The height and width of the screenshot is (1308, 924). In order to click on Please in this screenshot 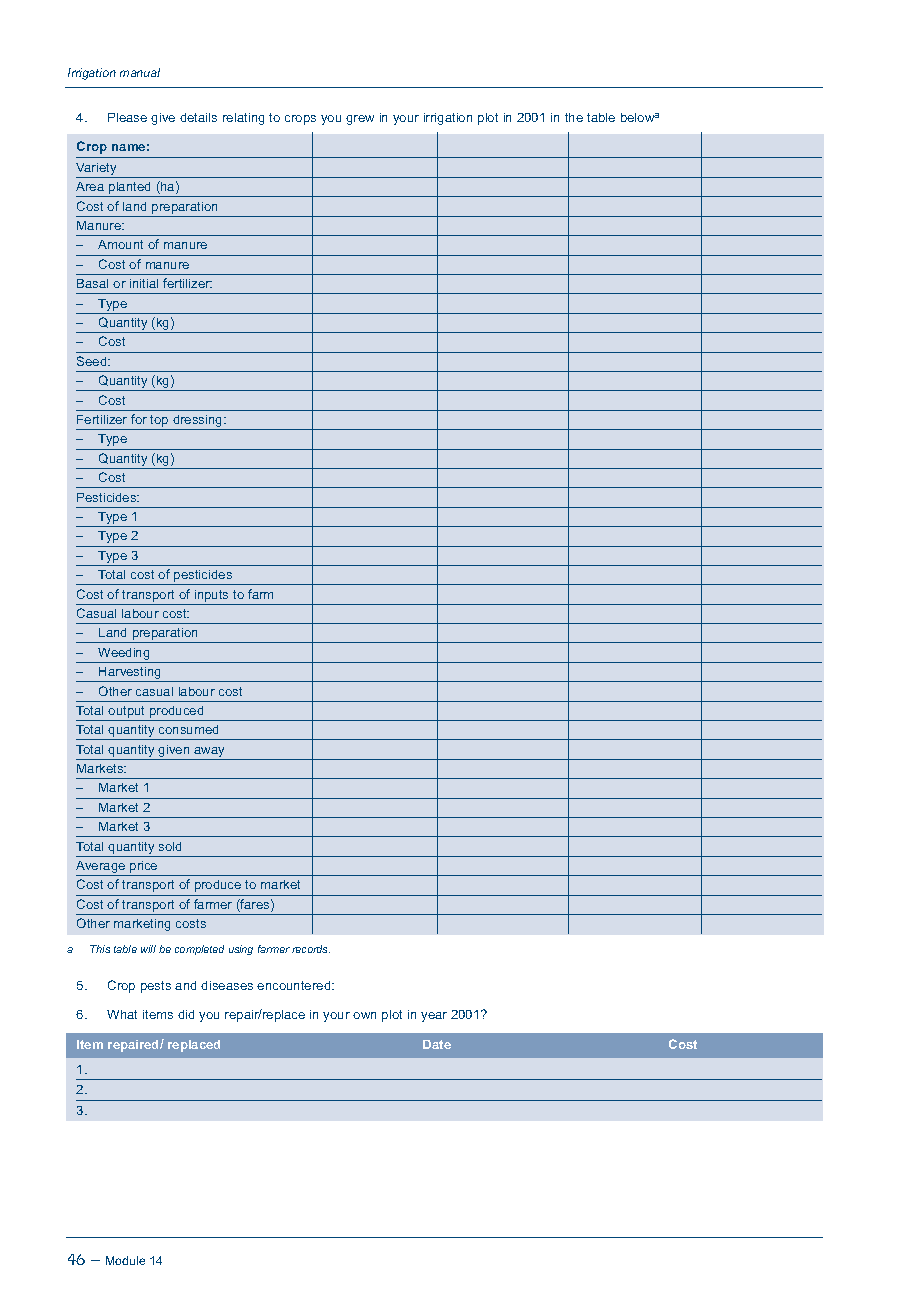, I will do `click(127, 117)`.
